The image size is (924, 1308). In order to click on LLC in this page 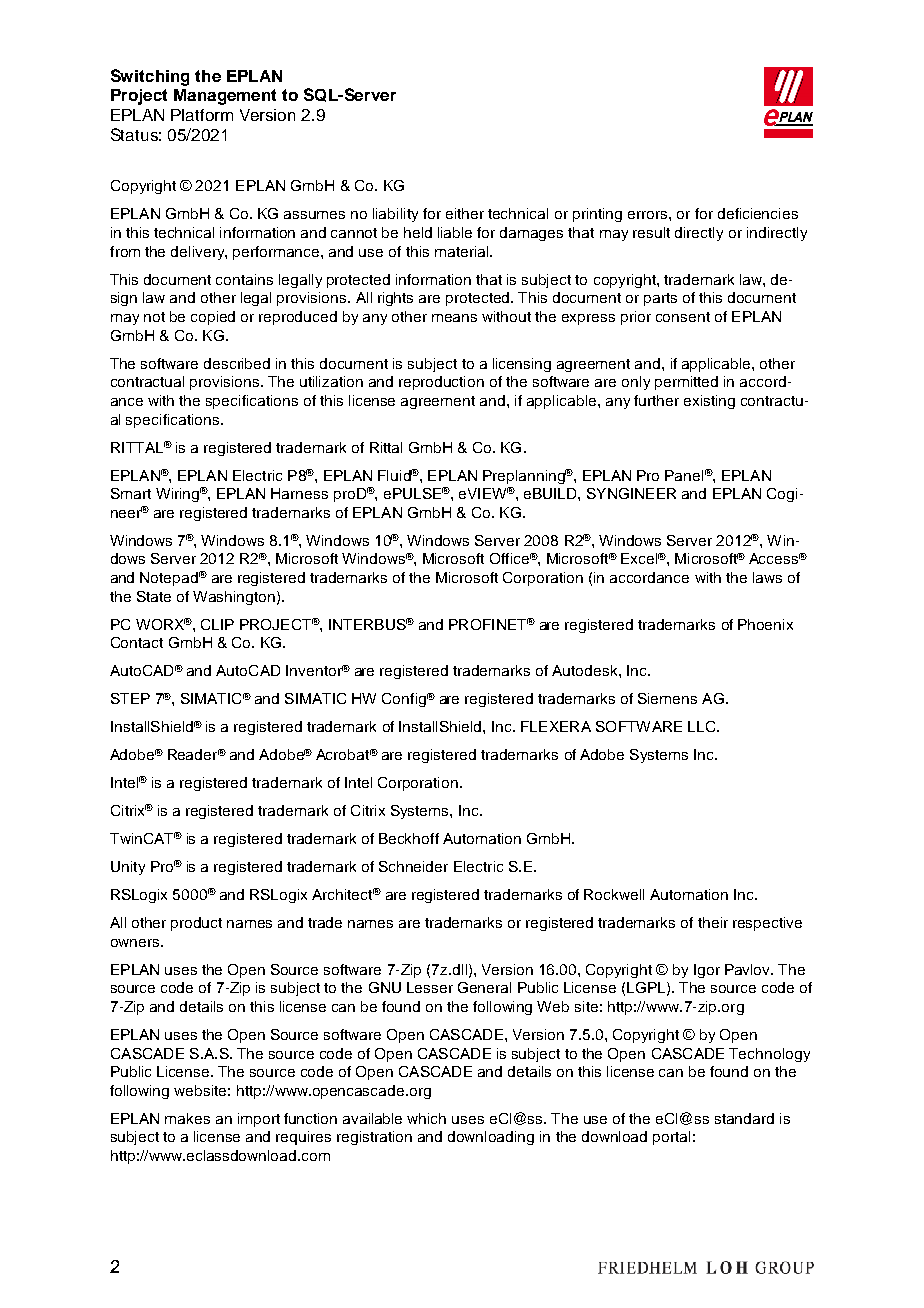, I will do `click(703, 726)`.
